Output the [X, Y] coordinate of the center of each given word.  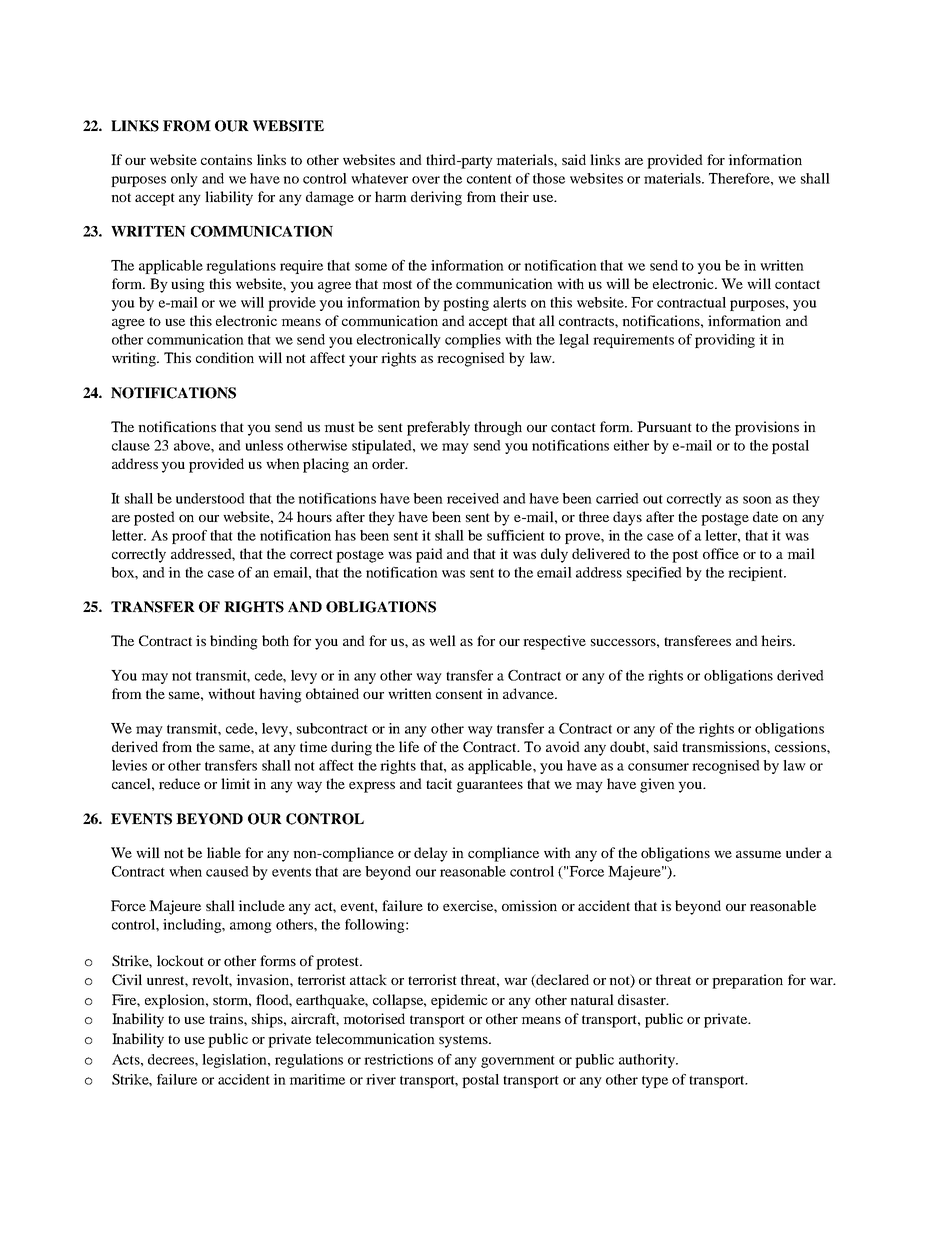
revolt [212, 980]
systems [464, 1041]
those [549, 178]
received [473, 498]
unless [264, 445]
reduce [179, 783]
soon [757, 500]
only [184, 180]
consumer [658, 767]
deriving [436, 198]
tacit [439, 783]
